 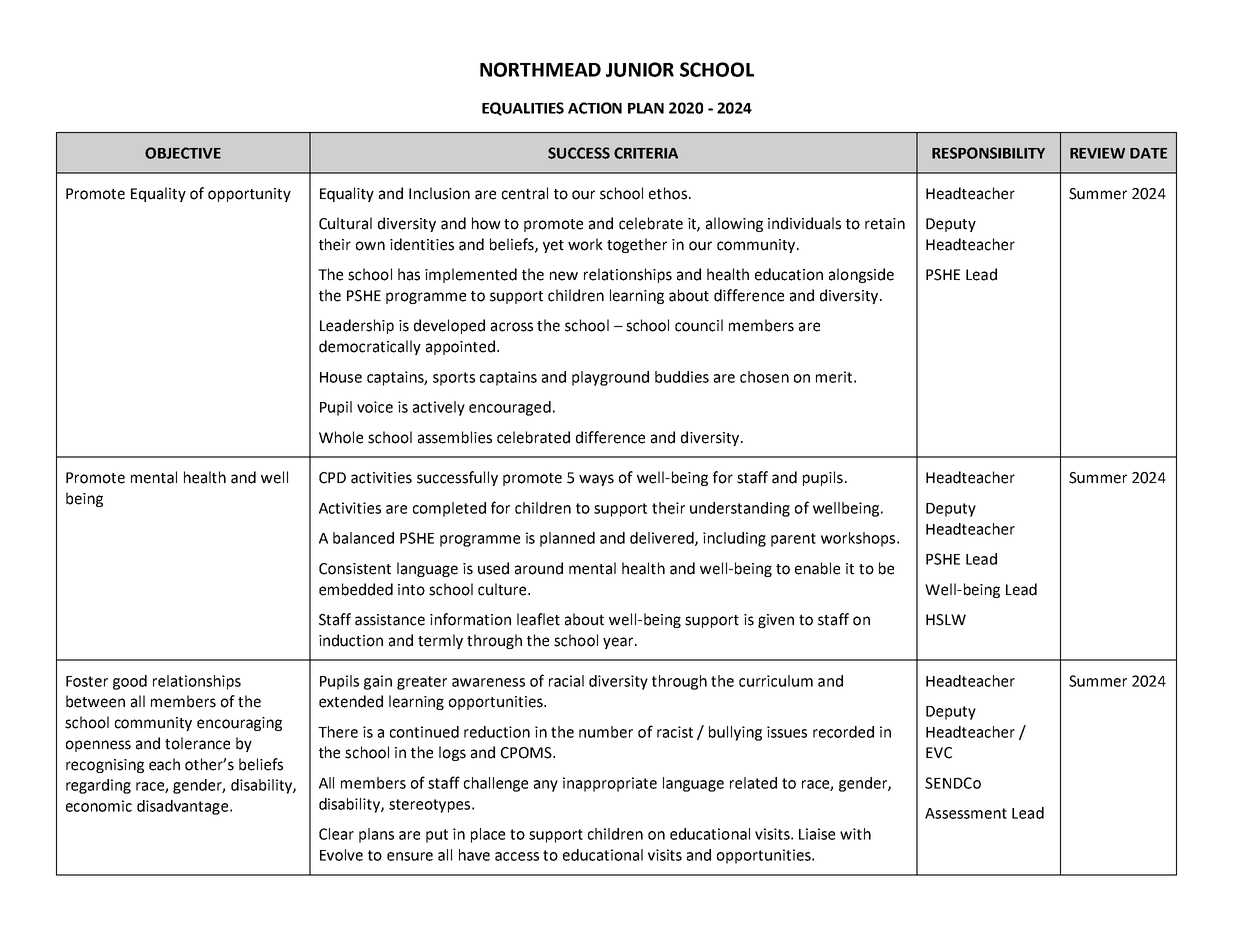 I want to click on new, so click(x=564, y=276).
